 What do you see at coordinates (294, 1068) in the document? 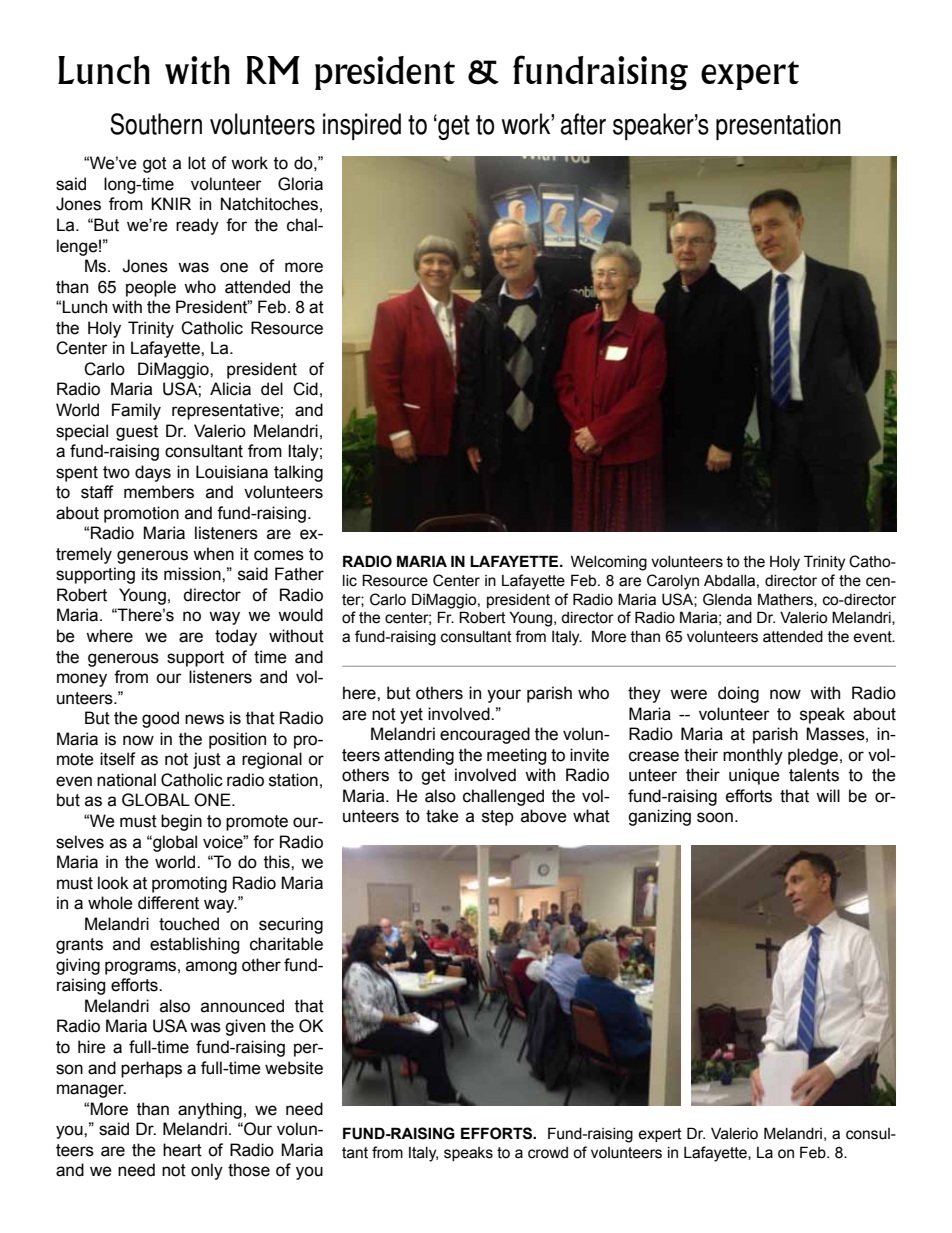
I see `website` at bounding box center [294, 1068].
